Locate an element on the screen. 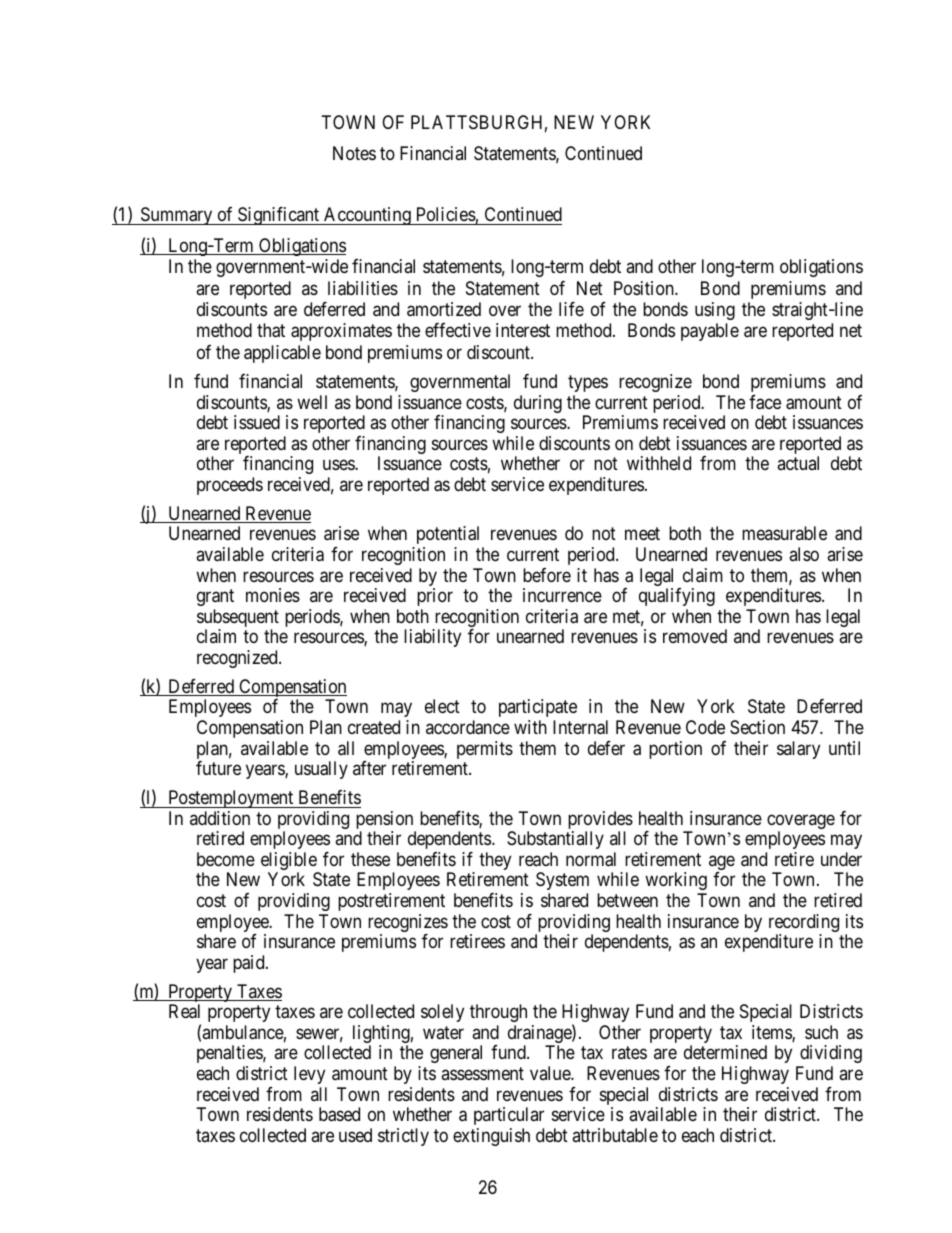  levy is located at coordinates (309, 1075).
